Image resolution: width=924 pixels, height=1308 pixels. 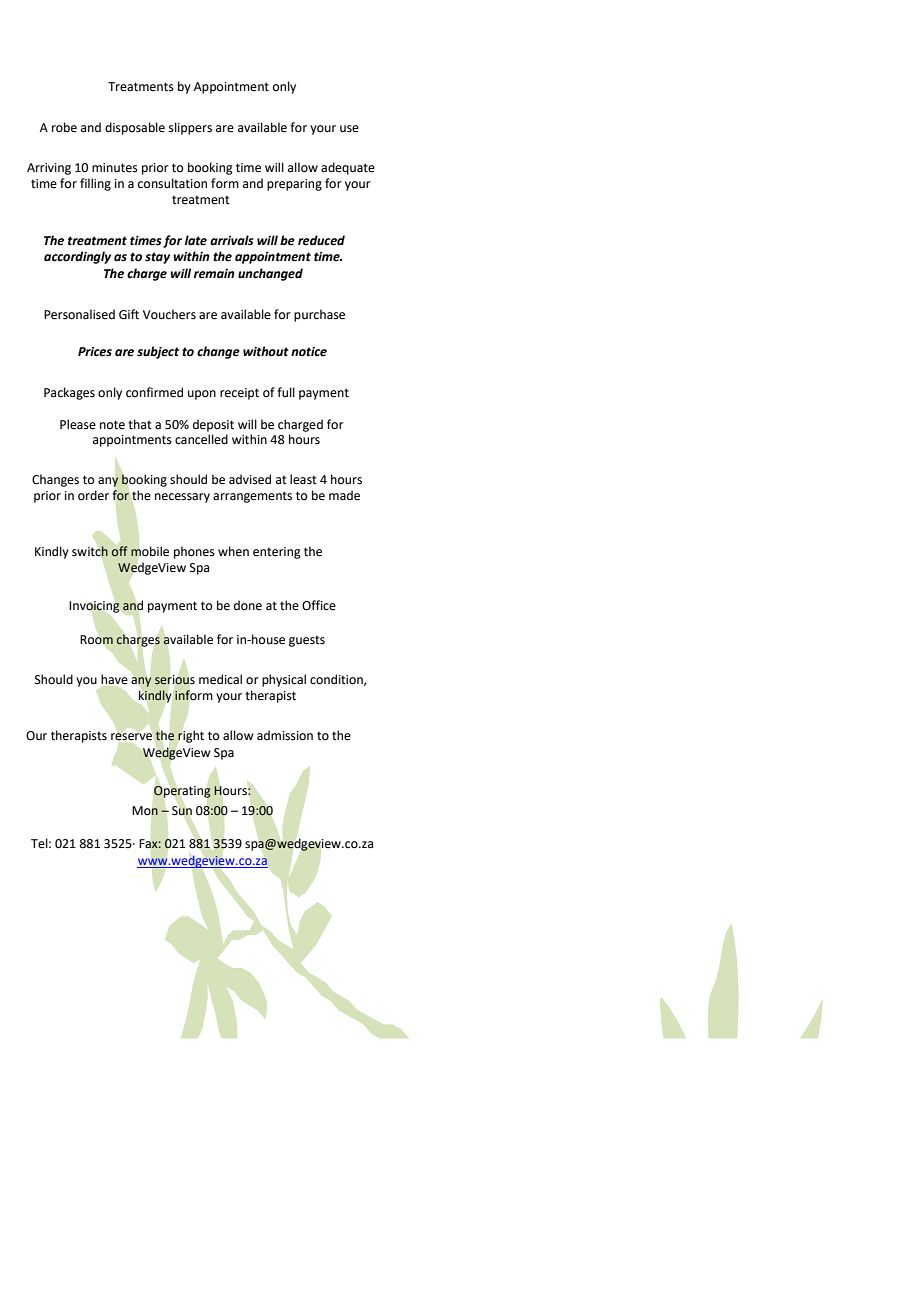 I want to click on guests, so click(x=307, y=641).
